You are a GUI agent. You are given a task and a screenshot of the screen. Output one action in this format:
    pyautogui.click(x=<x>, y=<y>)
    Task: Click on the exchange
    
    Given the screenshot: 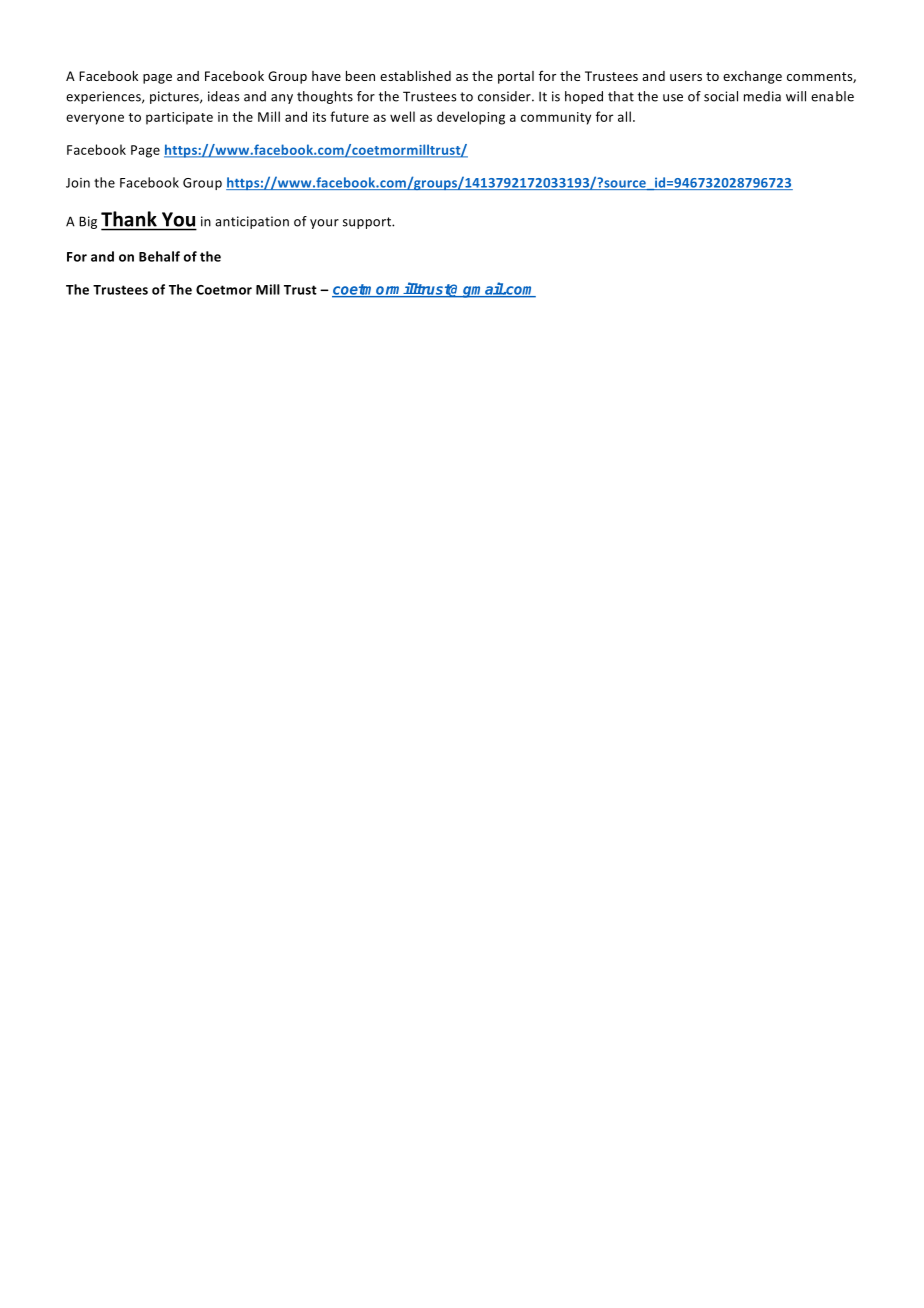 What is the action you would take?
    pyautogui.click(x=752, y=77)
